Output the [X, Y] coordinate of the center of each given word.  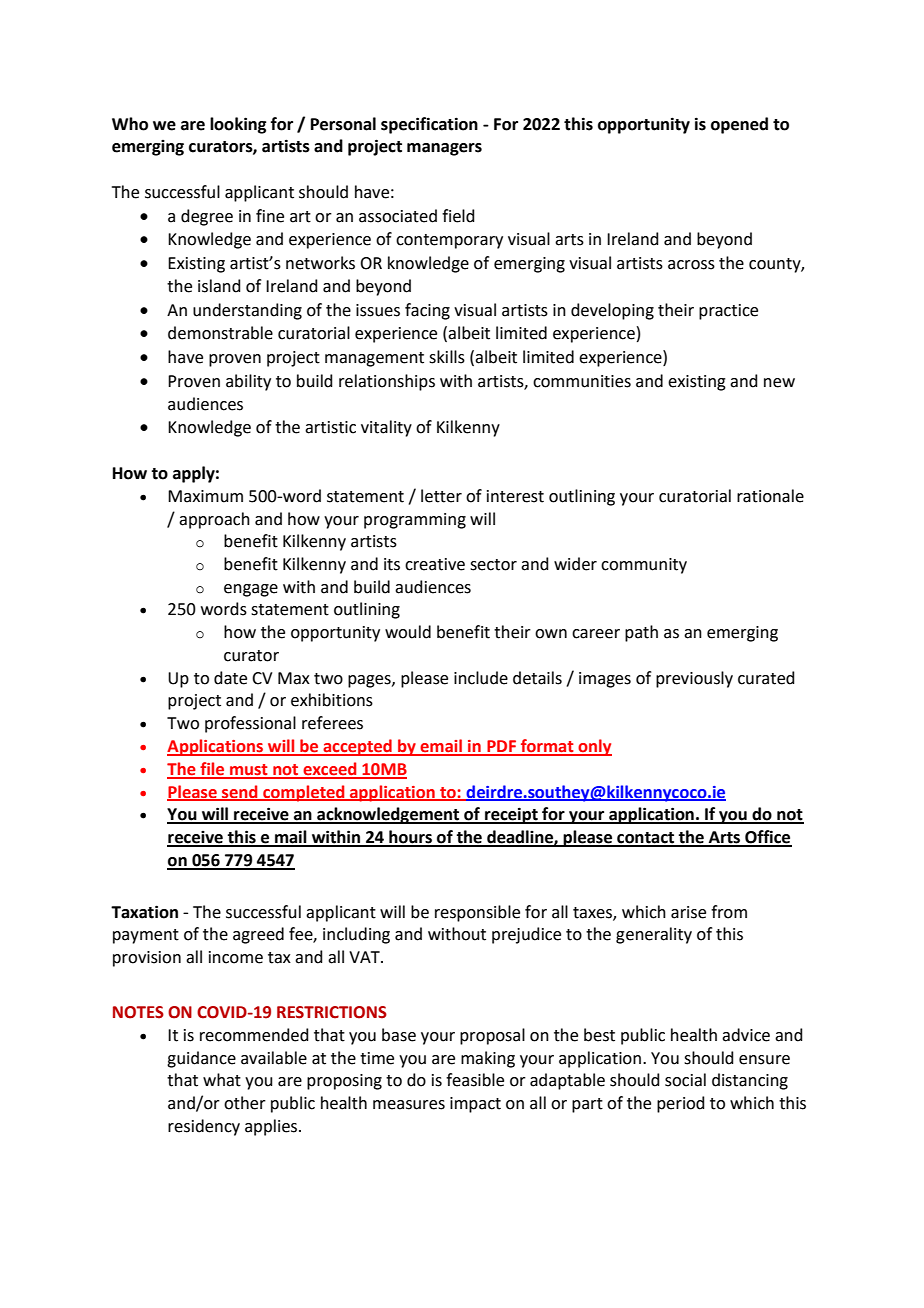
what [222, 1080]
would [408, 632]
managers [444, 149]
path [641, 633]
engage [251, 590]
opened [739, 125]
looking [238, 125]
